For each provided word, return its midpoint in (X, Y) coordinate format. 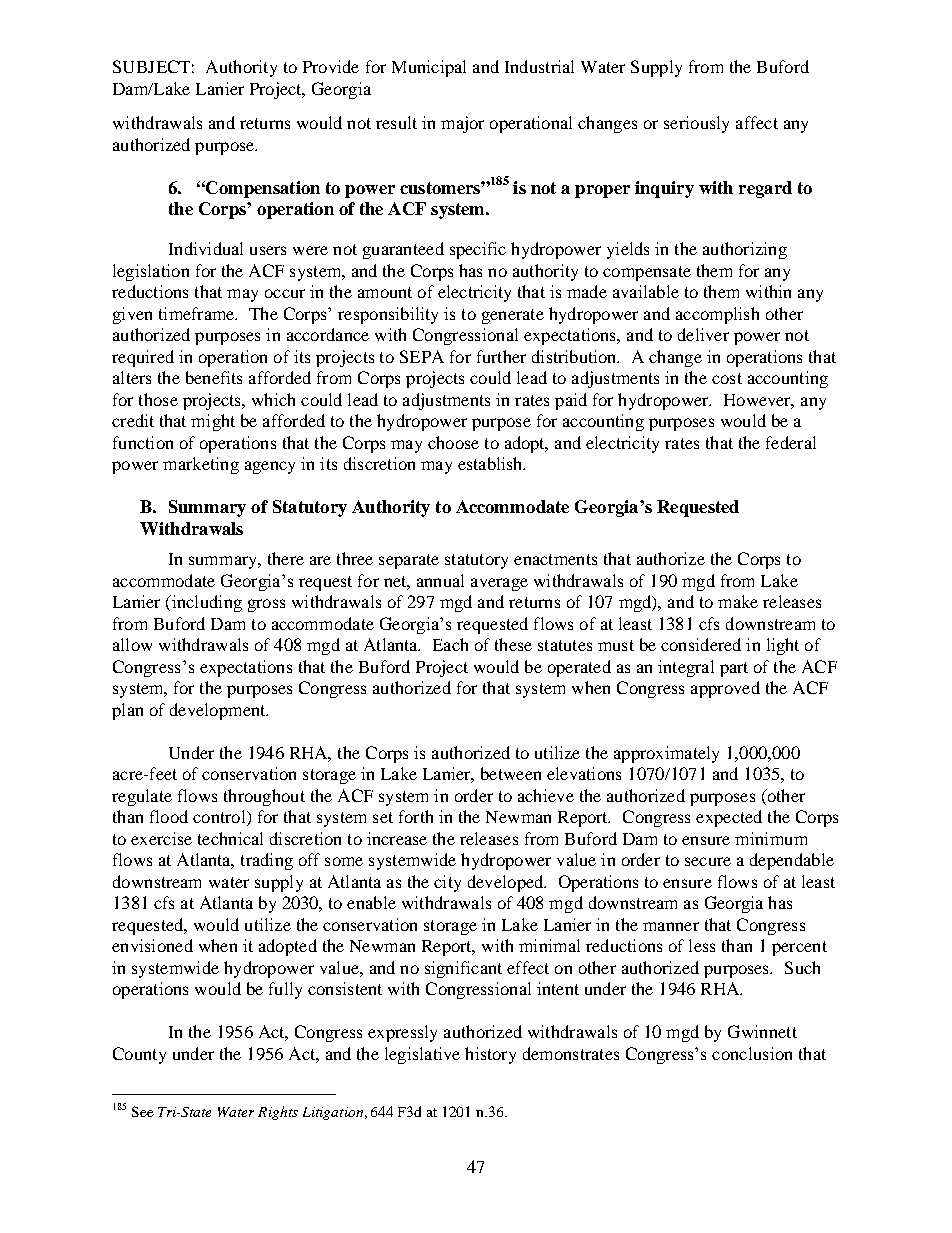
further (501, 356)
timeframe (198, 313)
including (205, 603)
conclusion (752, 1053)
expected (729, 818)
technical (230, 838)
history (490, 1055)
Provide (331, 66)
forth (416, 816)
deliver (703, 334)
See (143, 1111)
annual (440, 580)
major (462, 124)
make (738, 601)
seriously (696, 124)
